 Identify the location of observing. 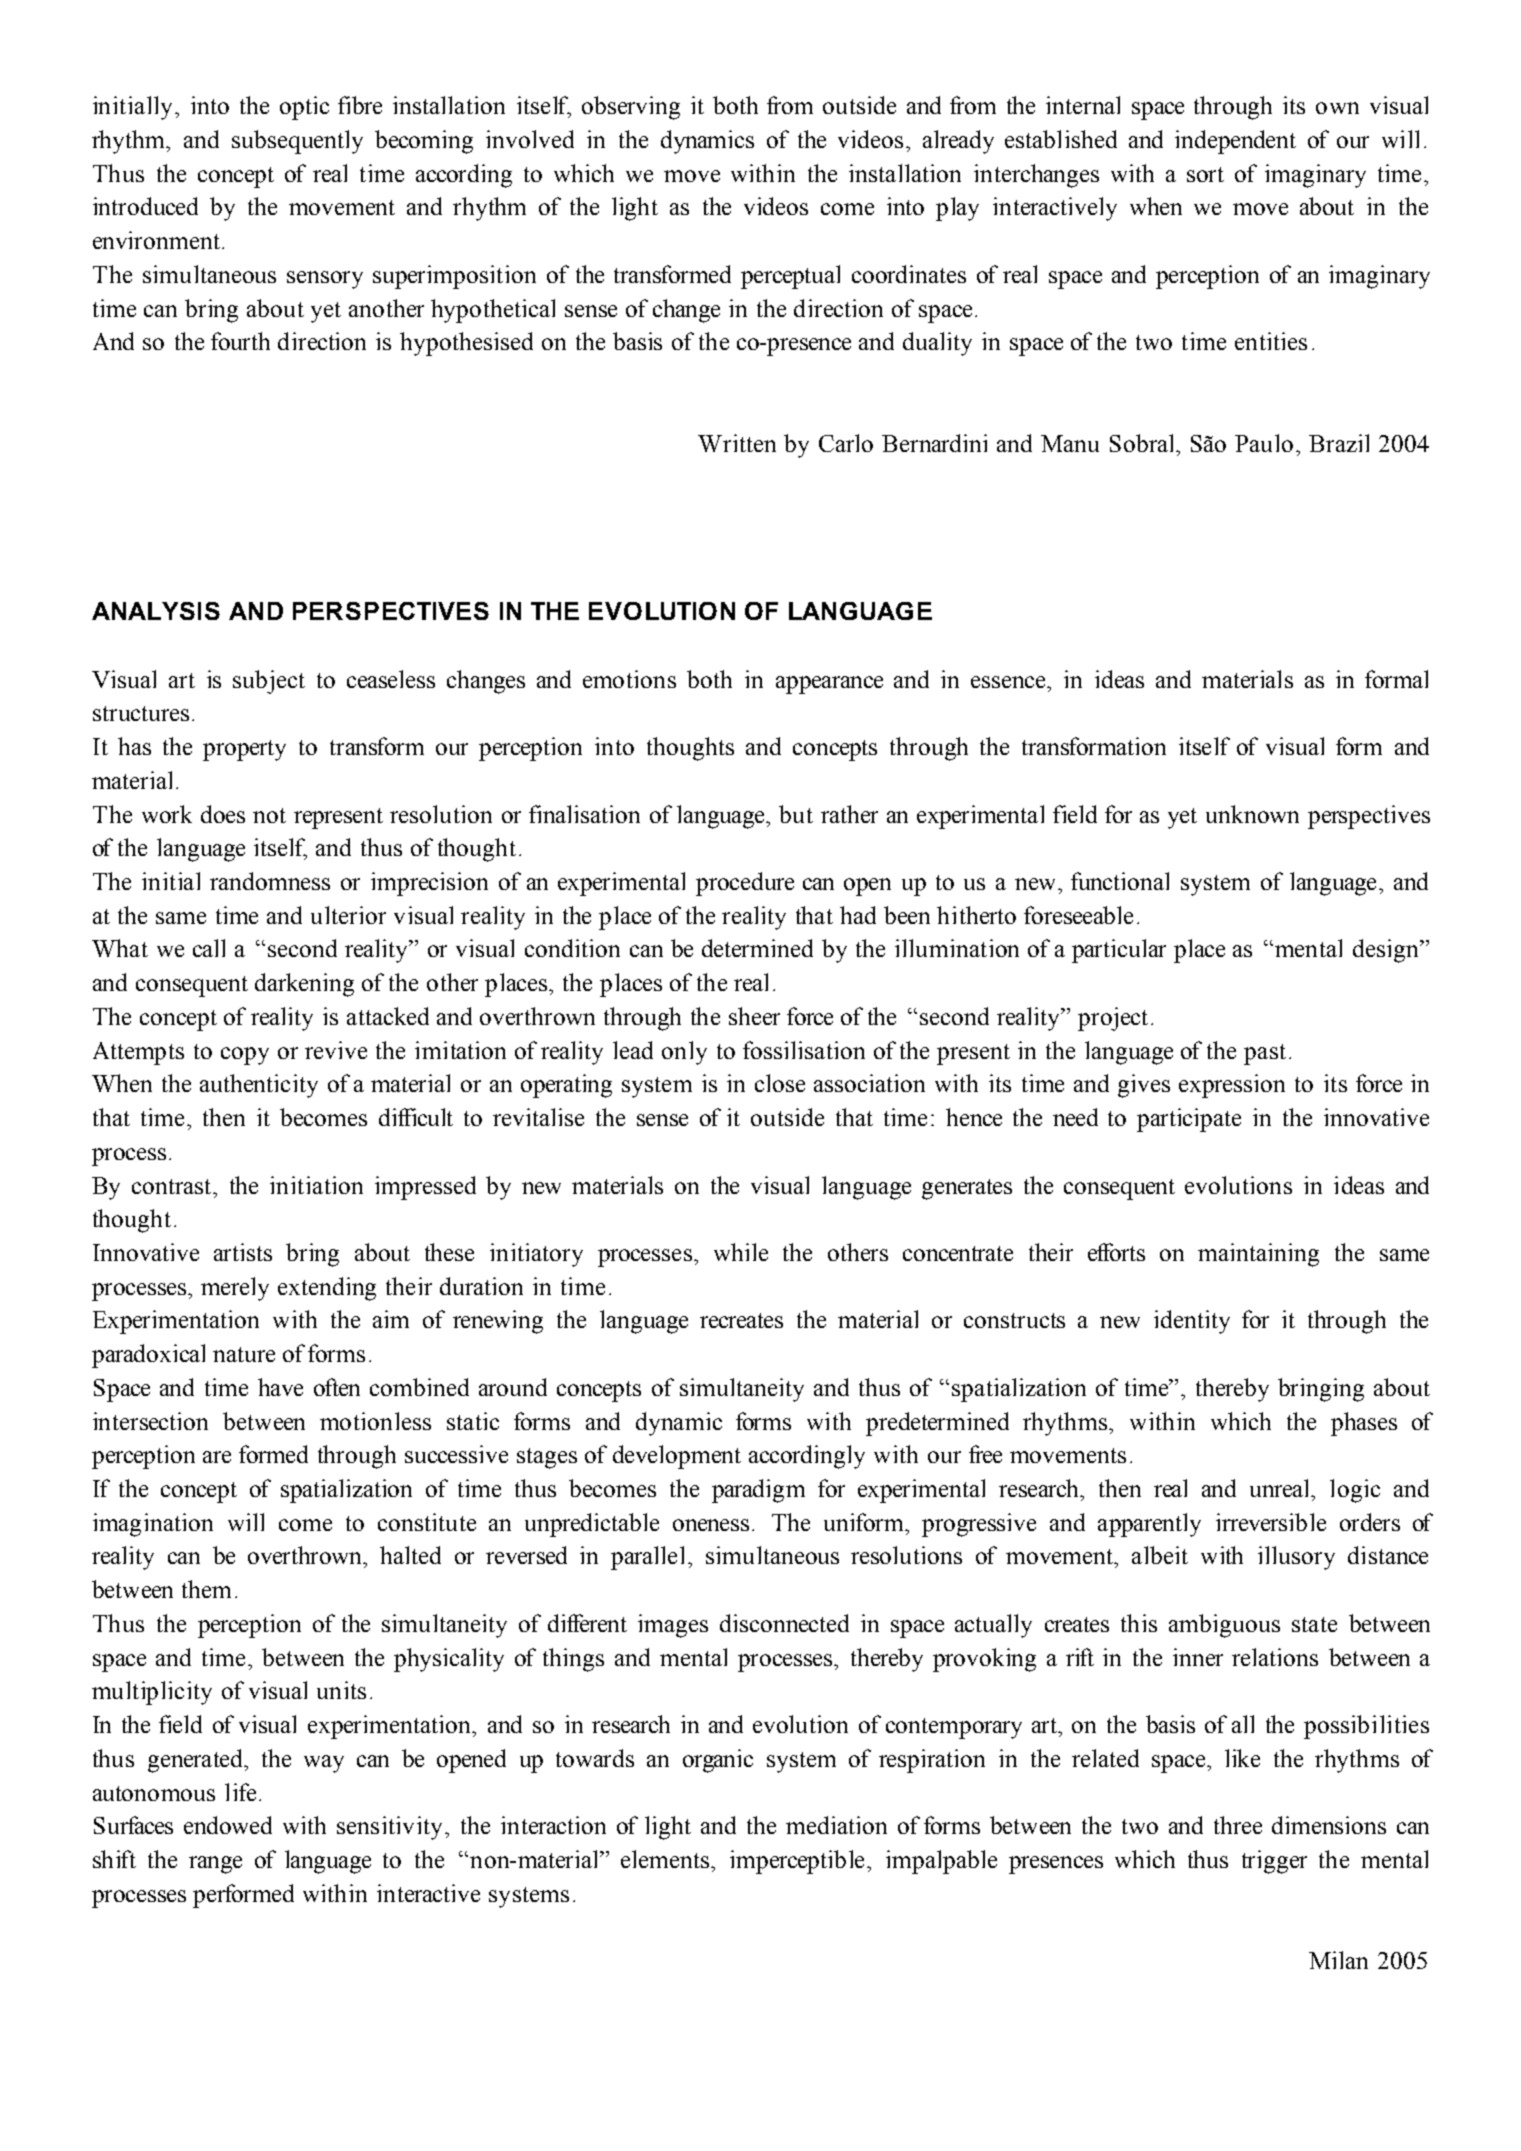
(631, 108).
